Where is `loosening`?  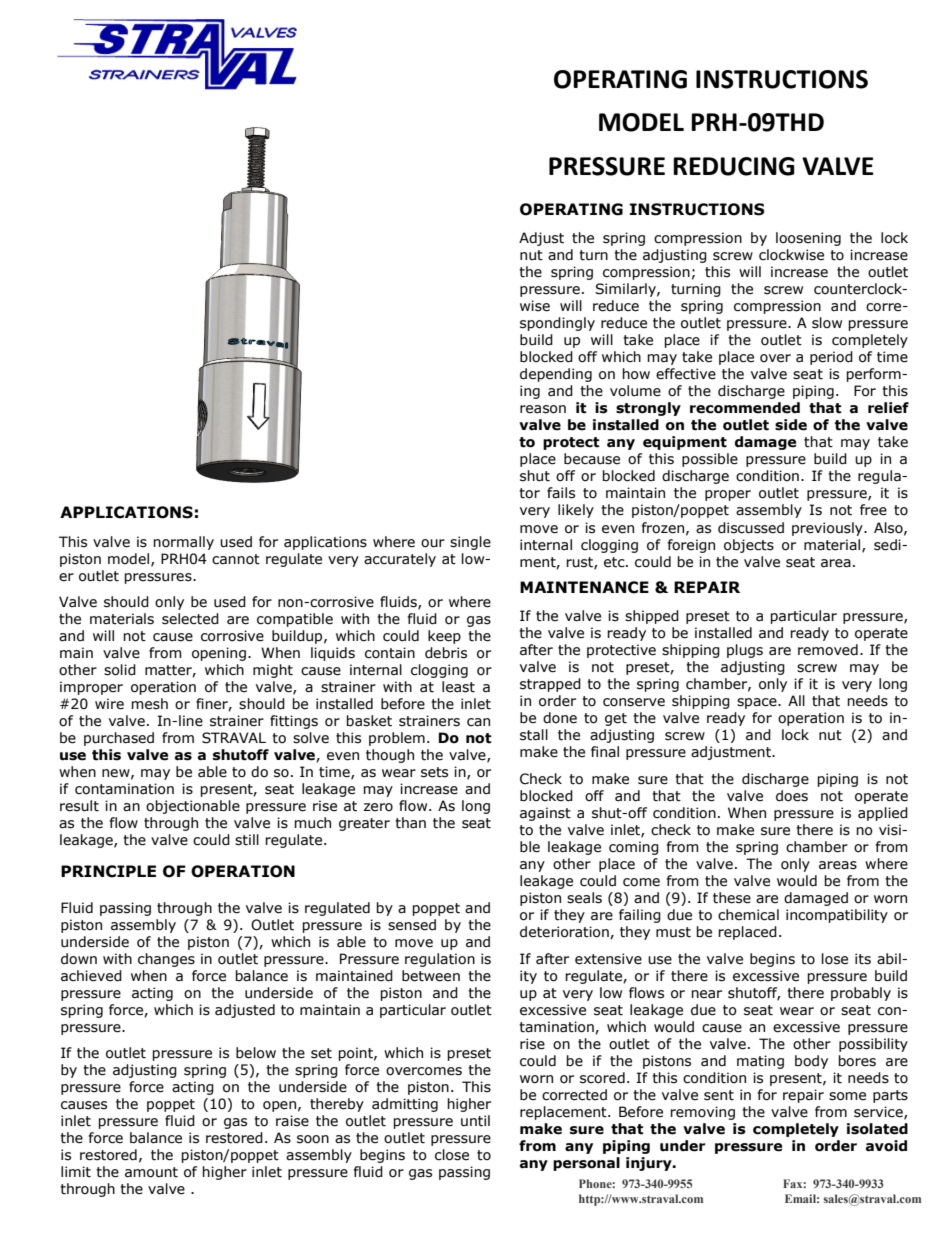 loosening is located at coordinates (808, 239).
